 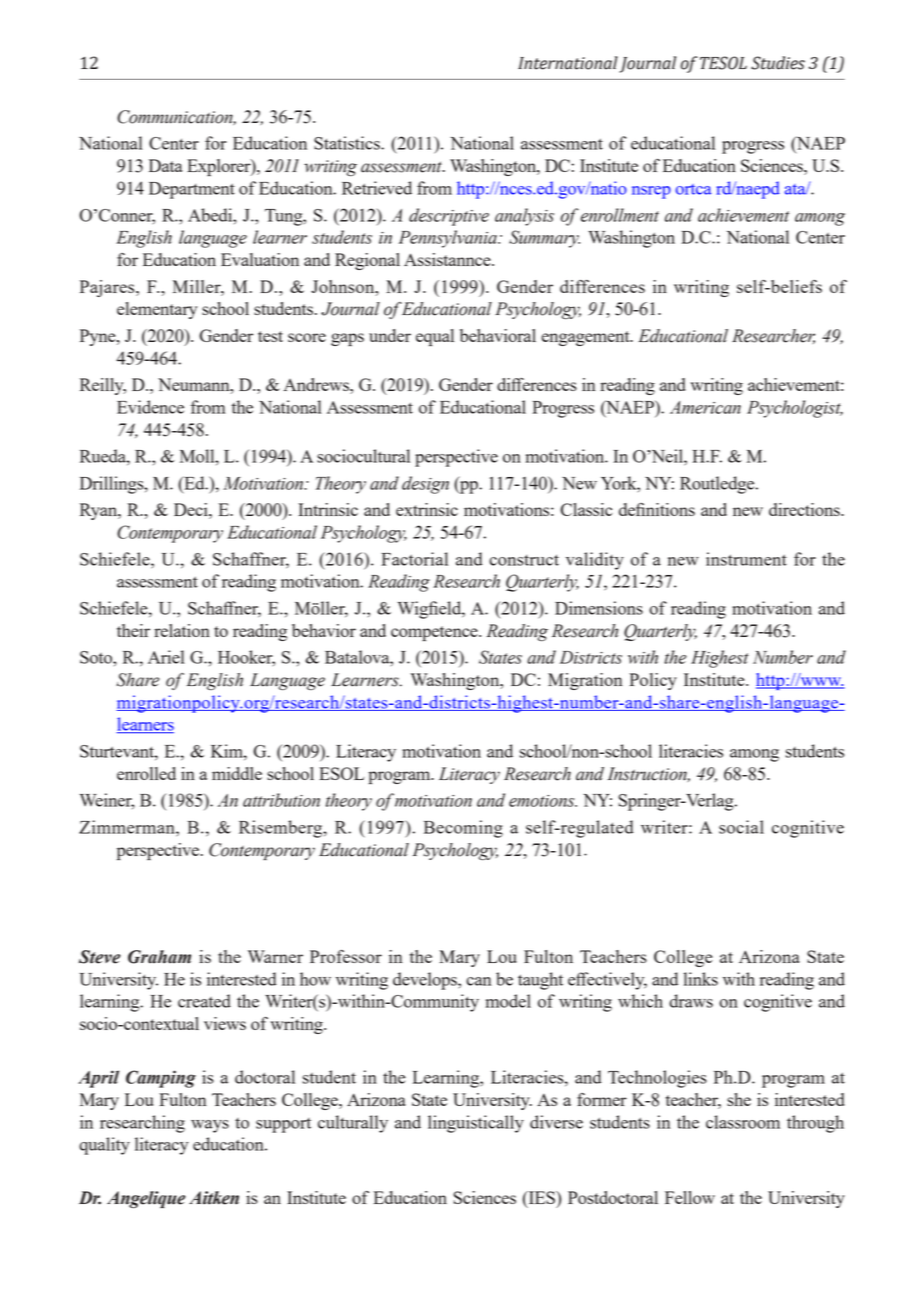 What do you see at coordinates (463, 829) in the screenshot?
I see `Becoming` at bounding box center [463, 829].
